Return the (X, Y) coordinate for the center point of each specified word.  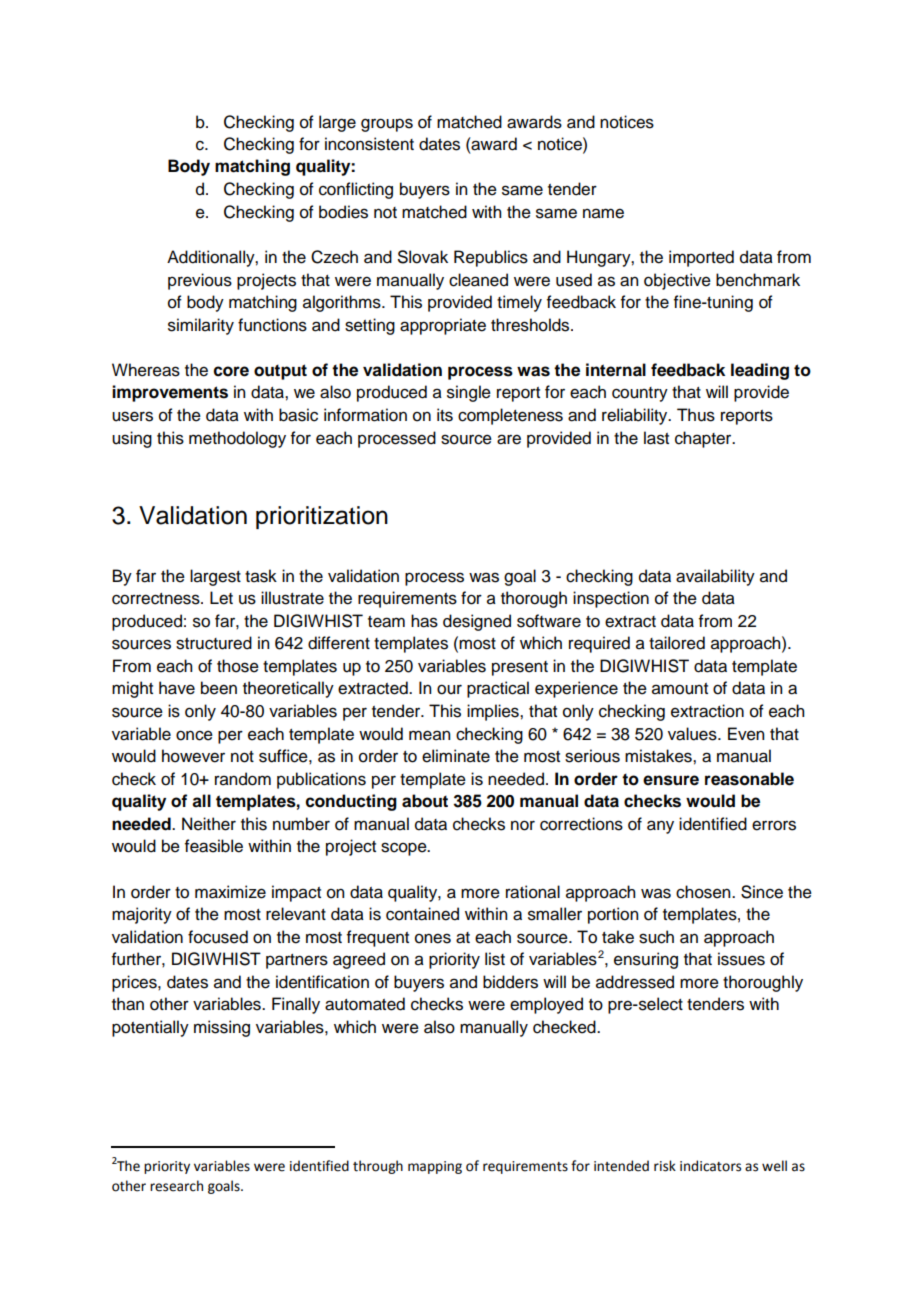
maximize (230, 892)
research (176, 1186)
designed (477, 622)
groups (387, 125)
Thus (696, 415)
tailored (677, 643)
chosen (704, 892)
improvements (170, 393)
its (445, 415)
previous (200, 281)
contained (422, 914)
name (603, 213)
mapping (435, 1167)
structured (214, 643)
